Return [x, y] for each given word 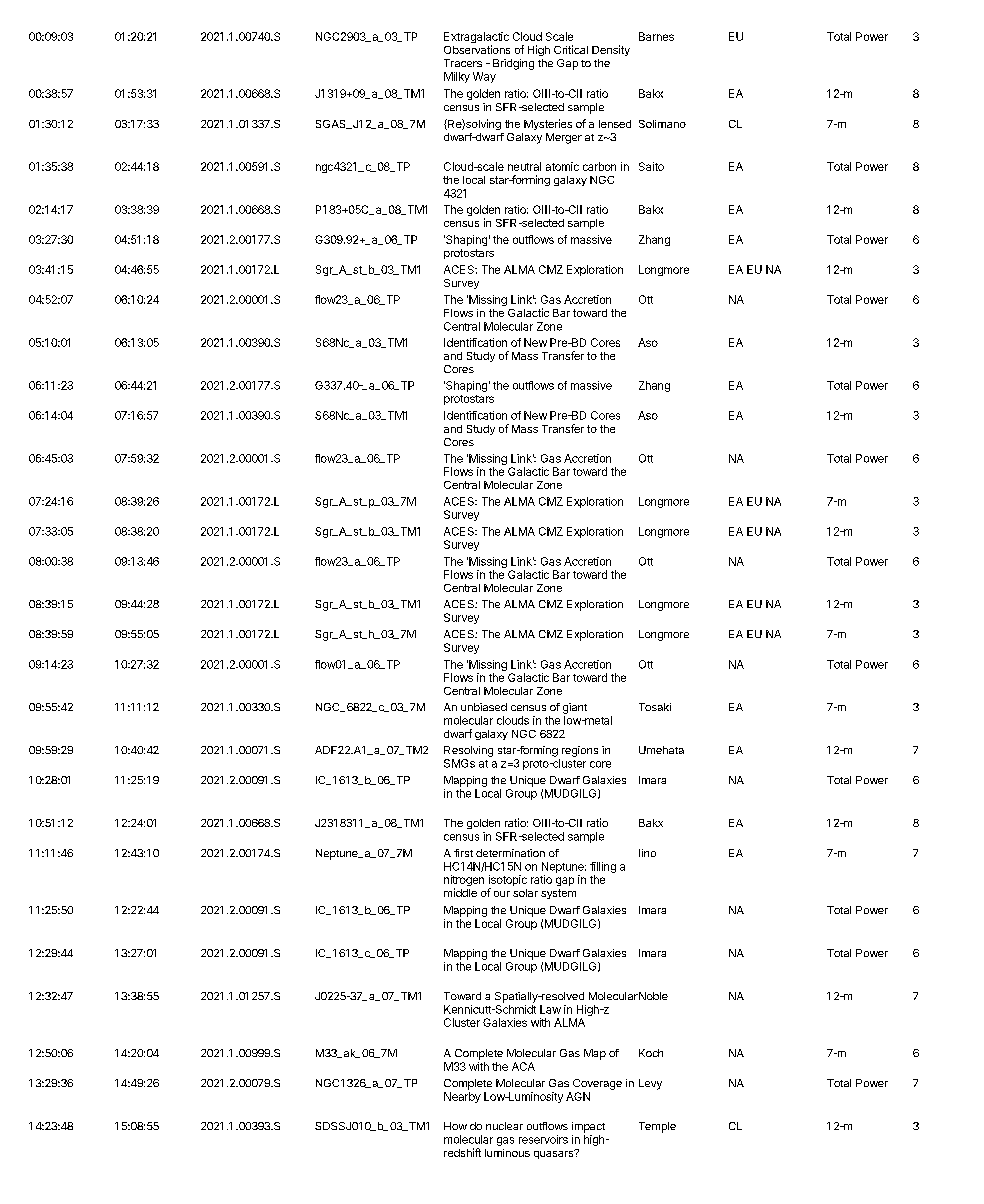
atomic [562, 166]
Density [611, 50]
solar [525, 893]
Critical [571, 49]
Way [484, 77]
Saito [651, 166]
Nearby [462, 1097]
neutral [524, 166]
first [463, 853]
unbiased [484, 707]
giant [575, 708]
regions [580, 751]
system [558, 894]
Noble [653, 996]
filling [603, 867]
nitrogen [464, 882]
